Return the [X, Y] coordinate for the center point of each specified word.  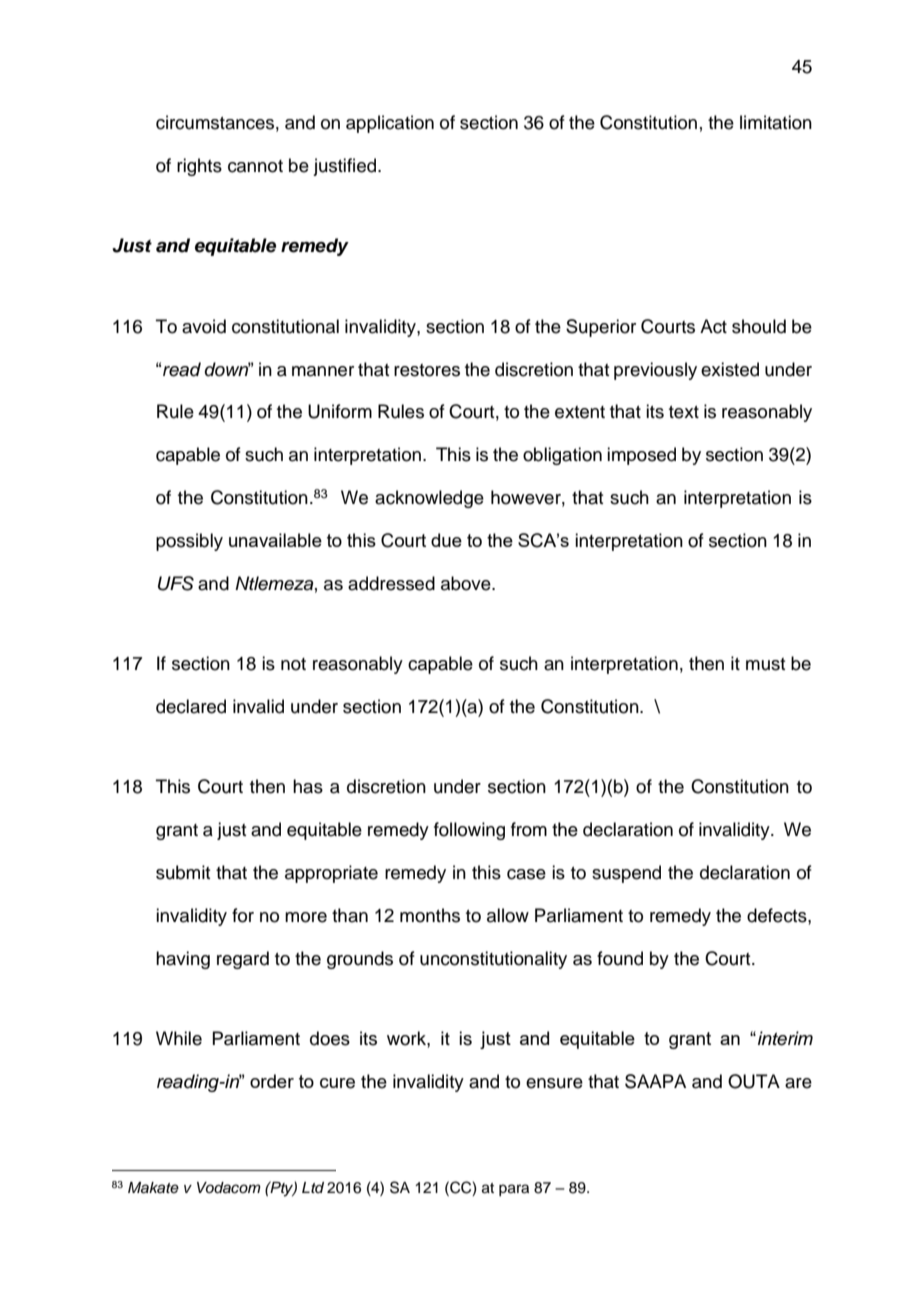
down [228, 369]
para [514, 1190]
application [390, 124]
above [467, 583]
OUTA [754, 1081]
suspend [626, 874]
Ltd [313, 1187]
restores [427, 370]
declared [191, 706]
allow [508, 915]
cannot [255, 166]
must [765, 664]
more [306, 917]
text [684, 412]
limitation [776, 122]
